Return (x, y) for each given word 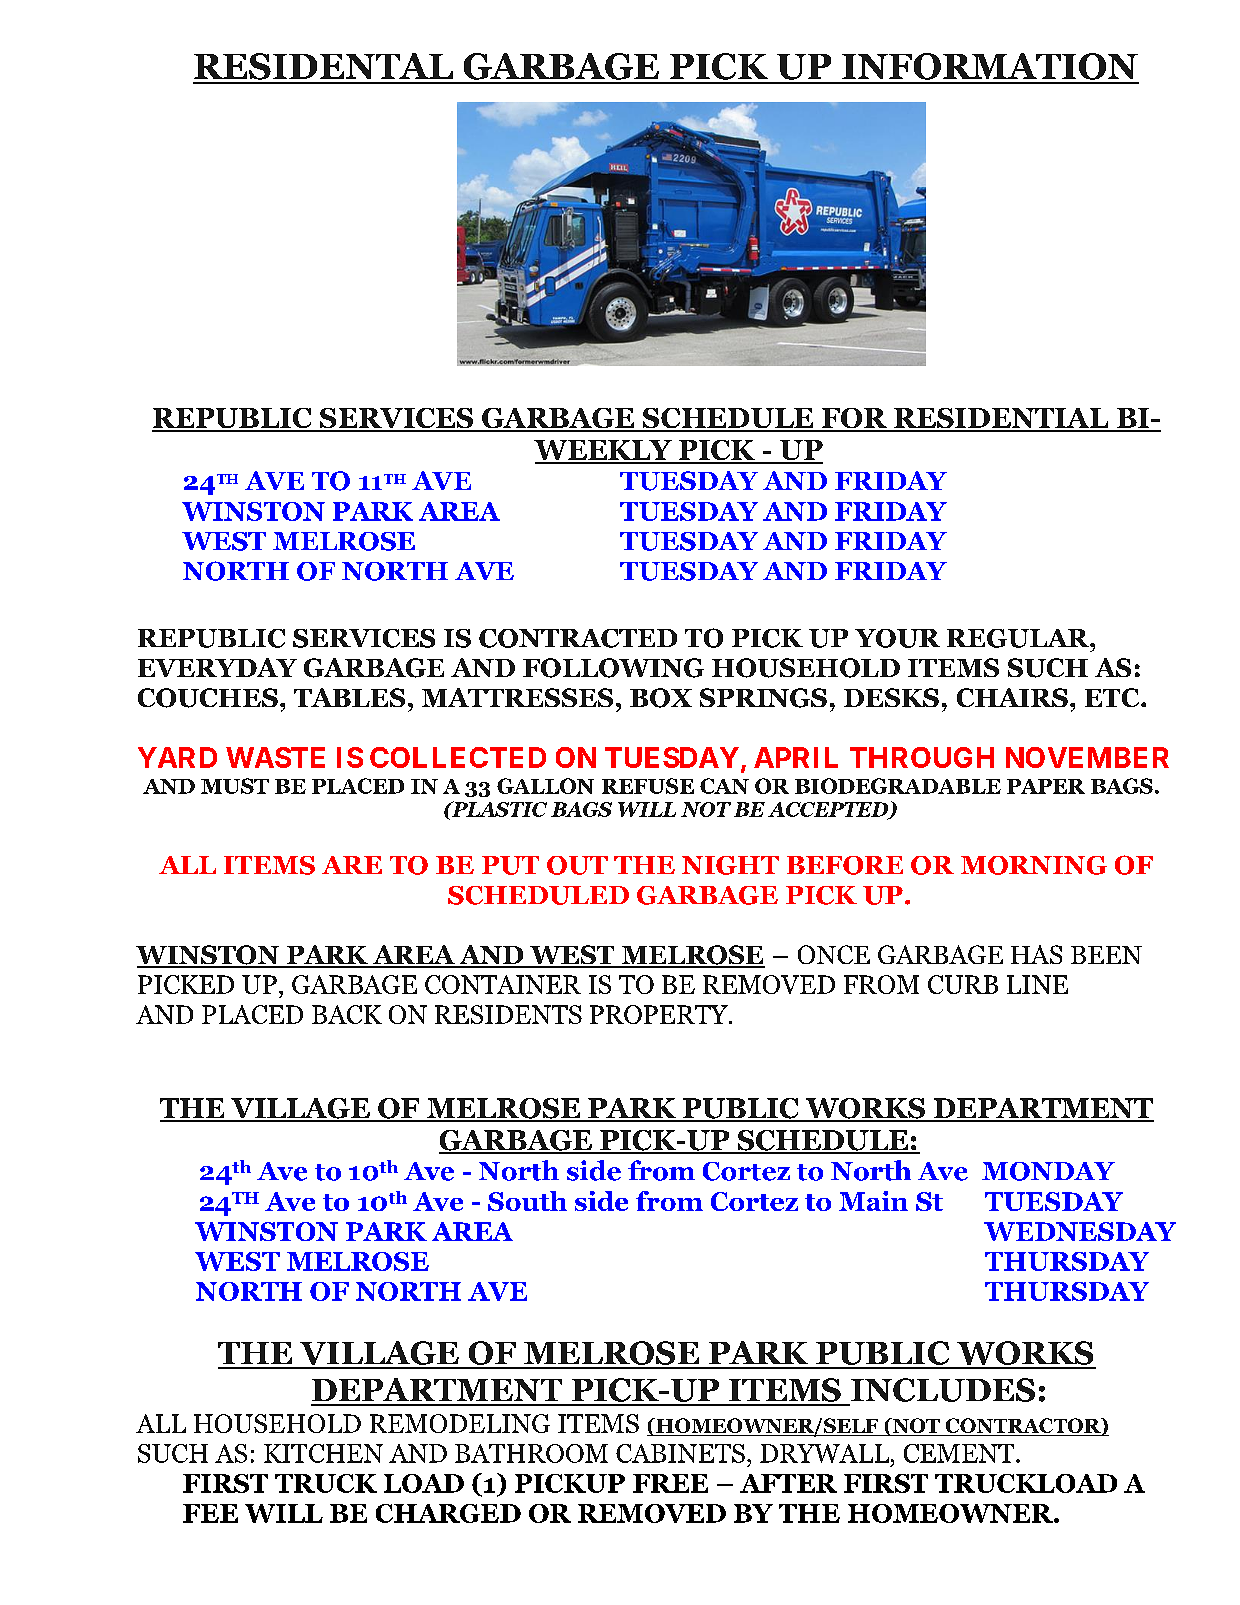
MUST (235, 786)
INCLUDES (943, 1390)
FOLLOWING (613, 668)
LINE (1037, 984)
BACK (347, 1014)
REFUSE (648, 786)
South (527, 1201)
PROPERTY (660, 1014)
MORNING (1034, 865)
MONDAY (1048, 1171)
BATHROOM (531, 1453)
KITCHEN (323, 1453)
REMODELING (460, 1423)
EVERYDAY (217, 667)
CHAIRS (1012, 697)
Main (873, 1201)
